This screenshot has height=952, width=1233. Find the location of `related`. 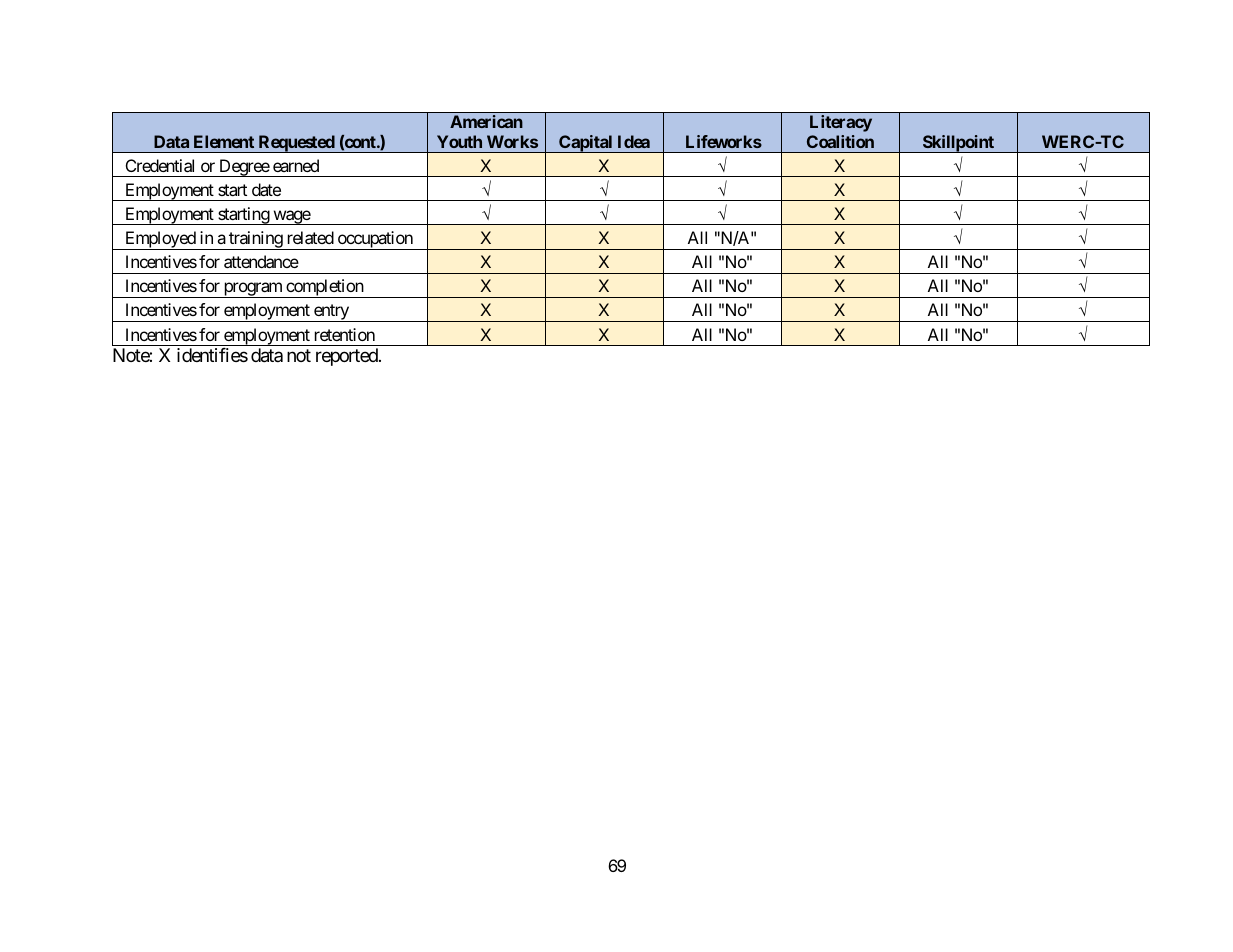

related is located at coordinates (311, 237).
